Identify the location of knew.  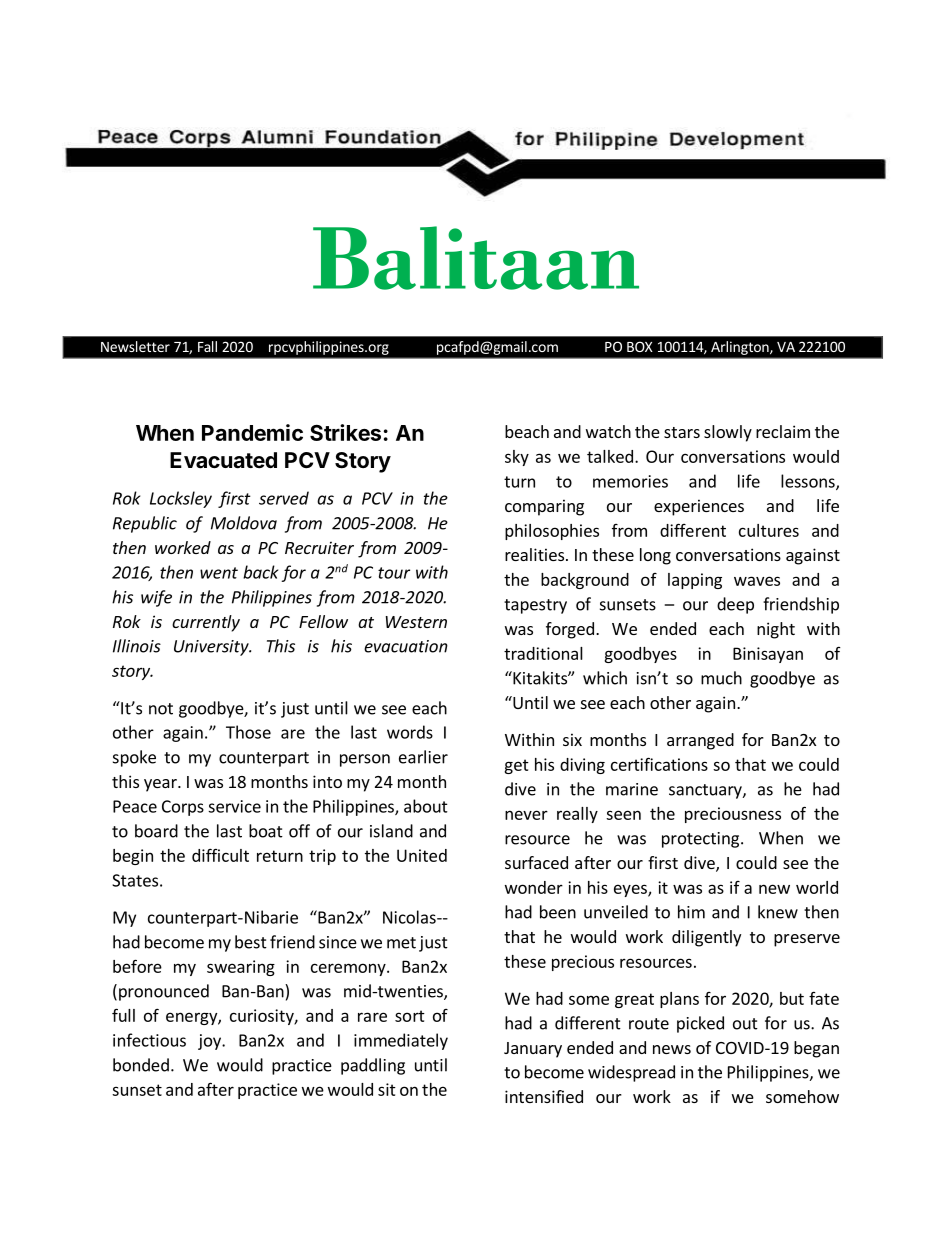
(778, 912).
